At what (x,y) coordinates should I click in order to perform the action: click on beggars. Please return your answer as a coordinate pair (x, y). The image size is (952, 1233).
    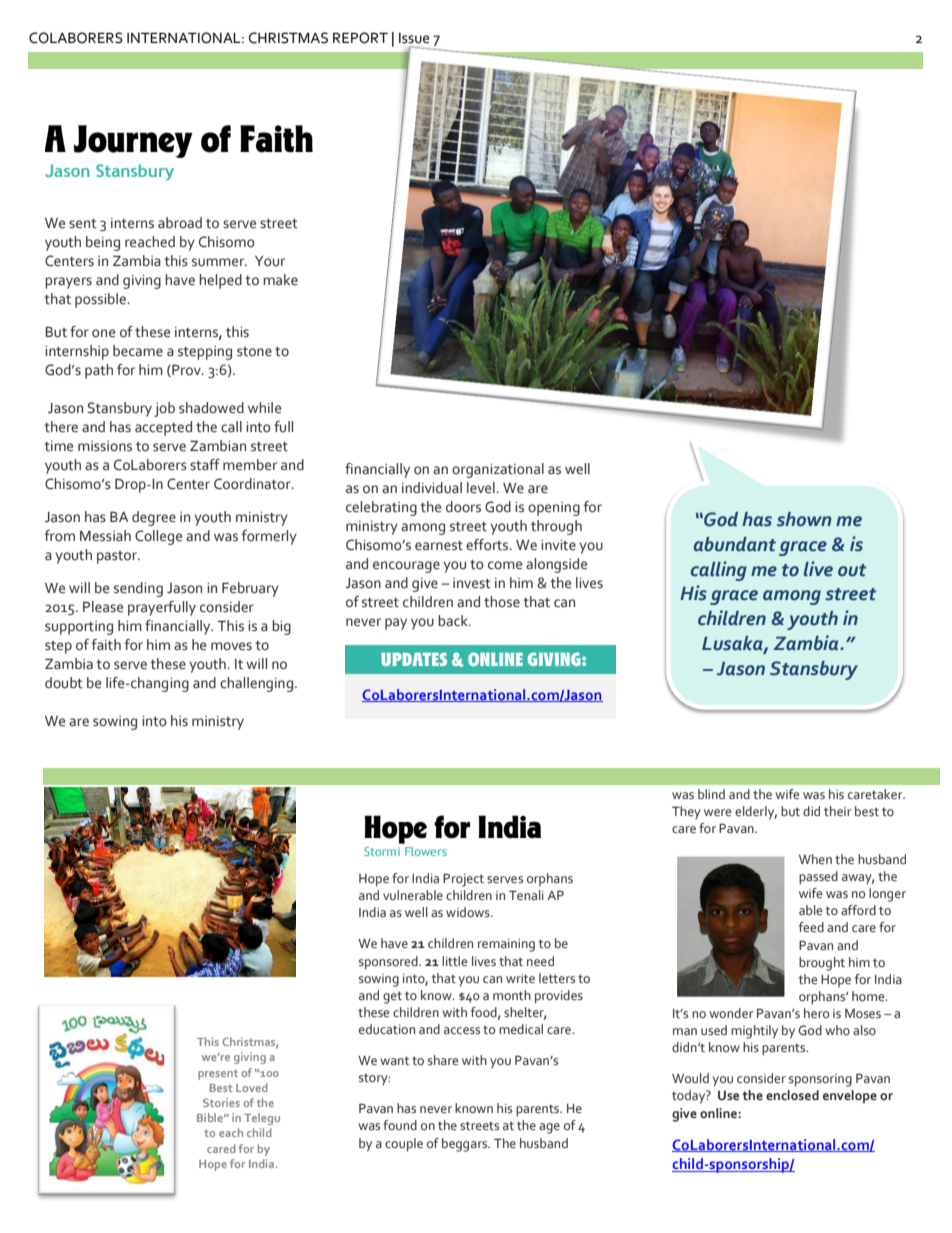
    Looking at the image, I should click on (466, 1145).
